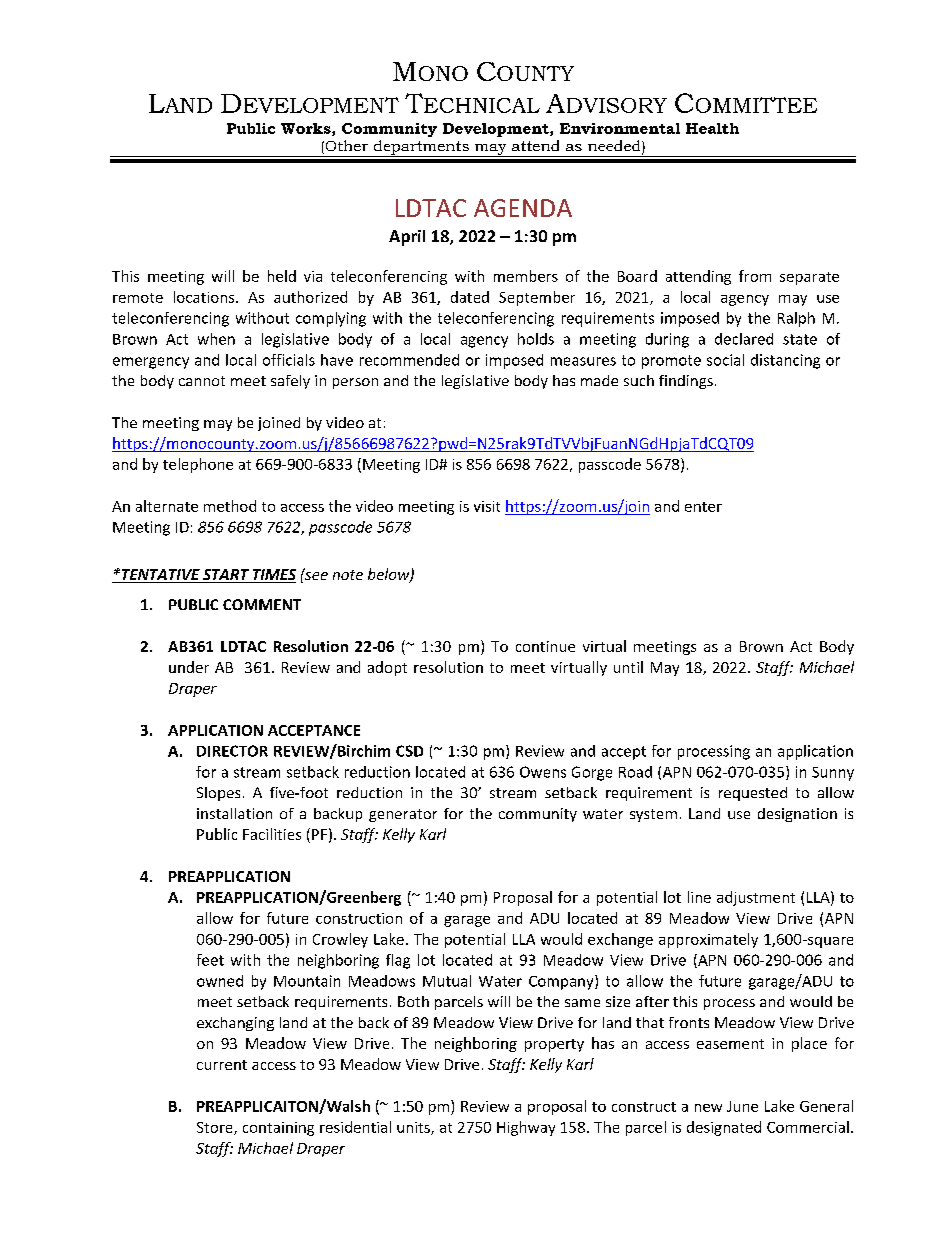  What do you see at coordinates (409, 360) in the document?
I see `recommended` at bounding box center [409, 360].
